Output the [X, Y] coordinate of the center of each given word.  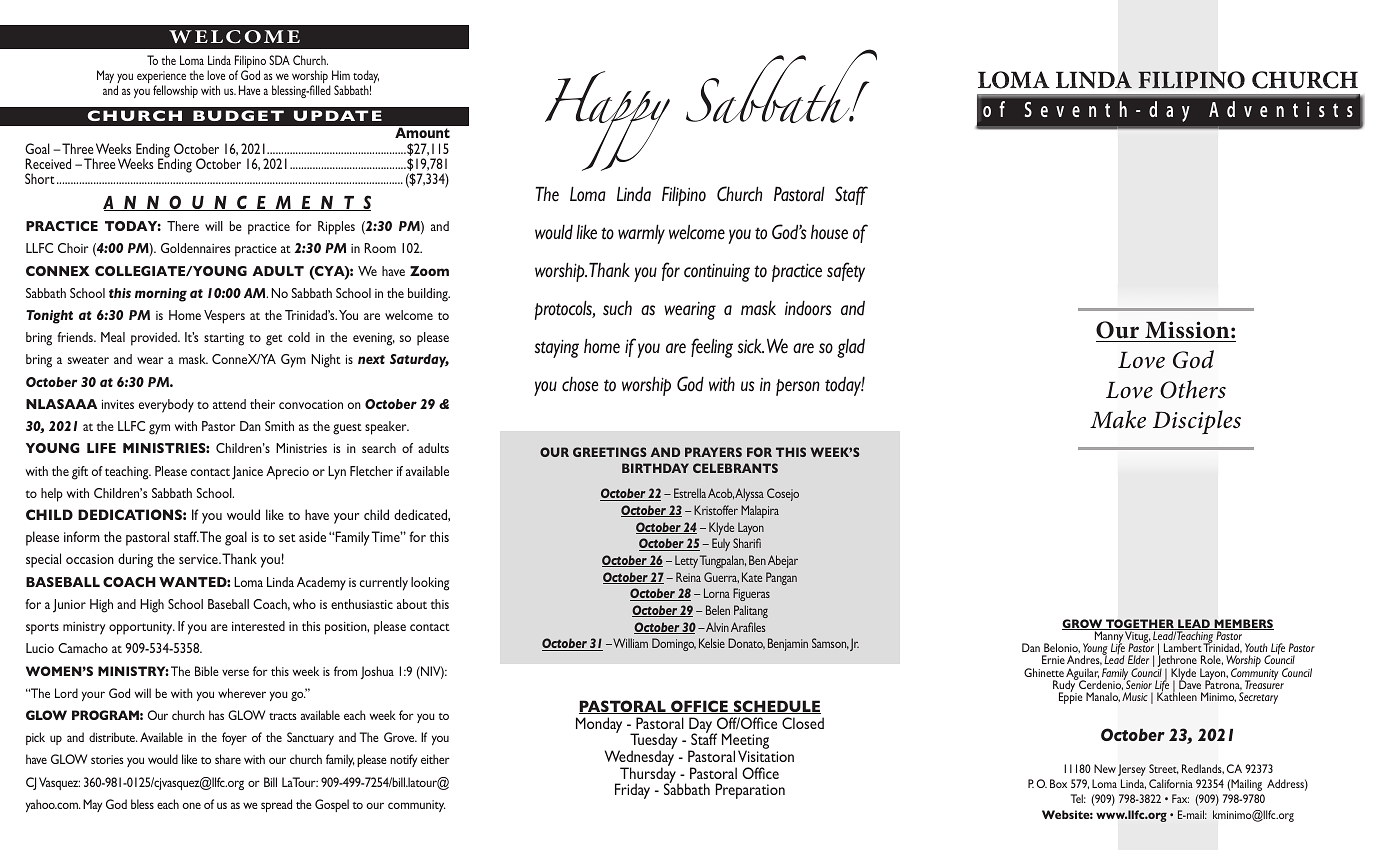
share [228, 759]
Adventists [1281, 109]
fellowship [175, 91]
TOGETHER [1140, 624]
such [617, 308]
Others [1193, 389]
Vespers [224, 317]
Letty [686, 561]
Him [341, 75]
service [199, 559]
